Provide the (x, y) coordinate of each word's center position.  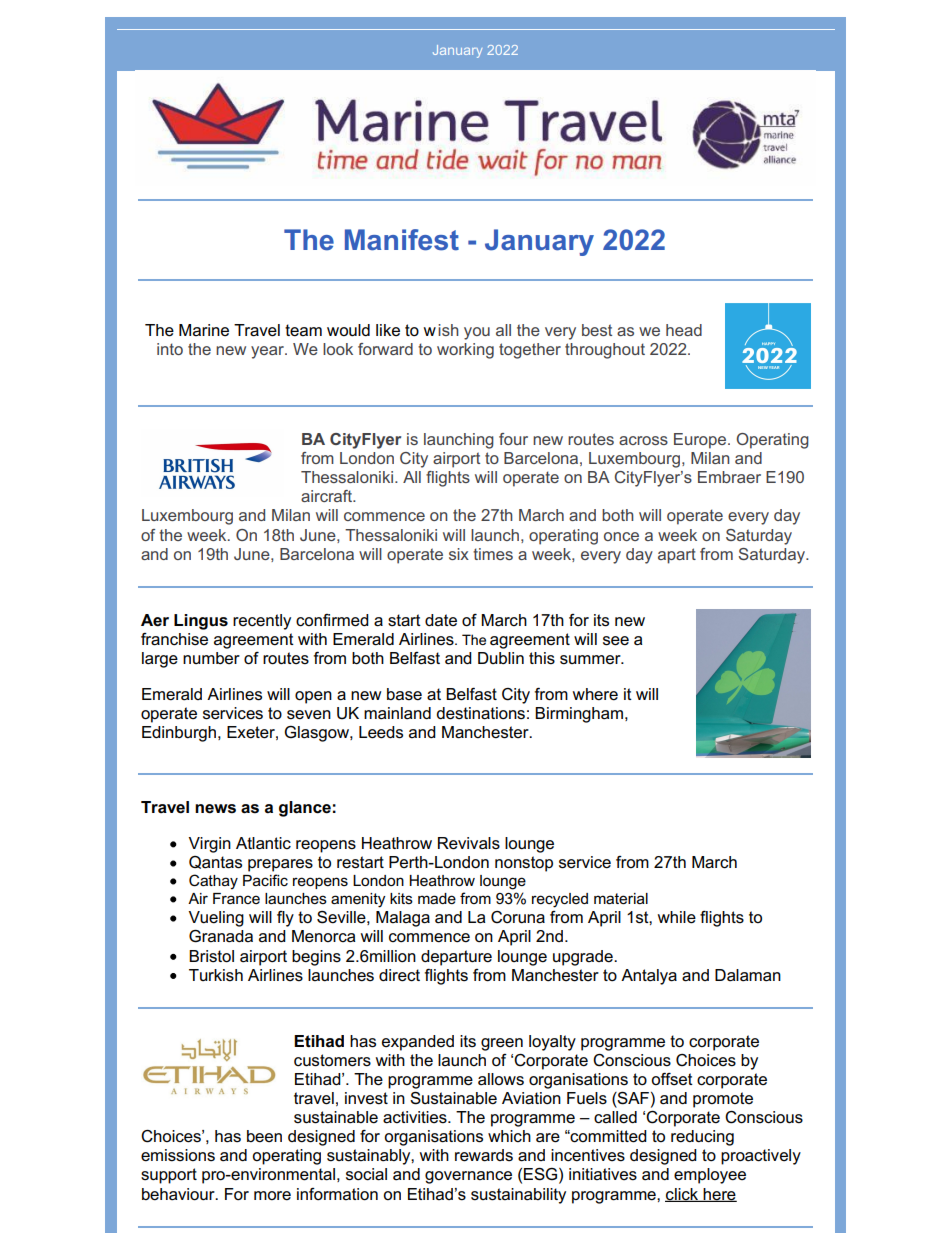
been (264, 1136)
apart (677, 556)
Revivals (469, 843)
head (684, 330)
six (459, 554)
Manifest (402, 240)
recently (262, 622)
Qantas (215, 862)
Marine (204, 330)
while (677, 917)
